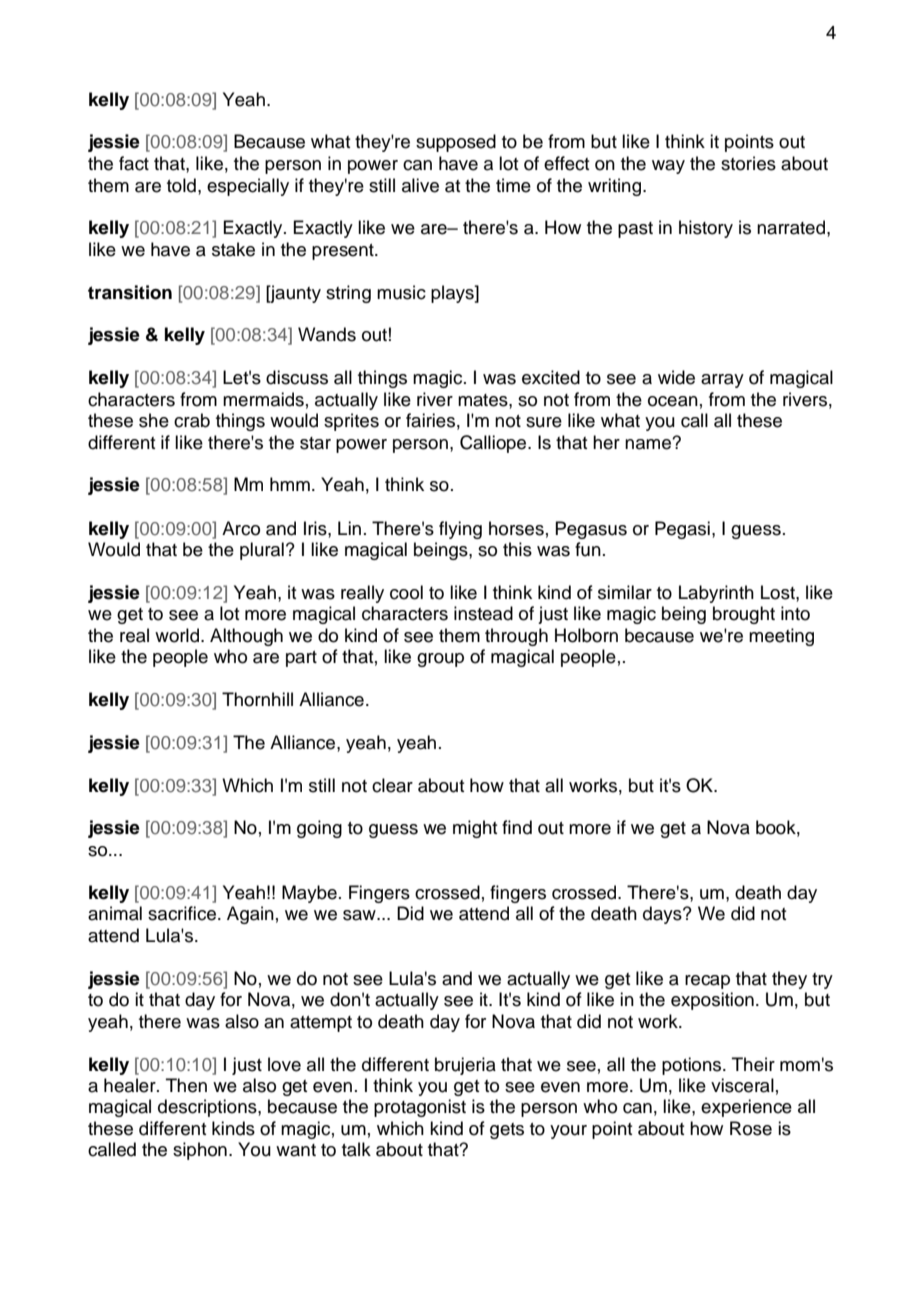  Describe the element at coordinates (177, 635) in the screenshot. I see `world` at that location.
